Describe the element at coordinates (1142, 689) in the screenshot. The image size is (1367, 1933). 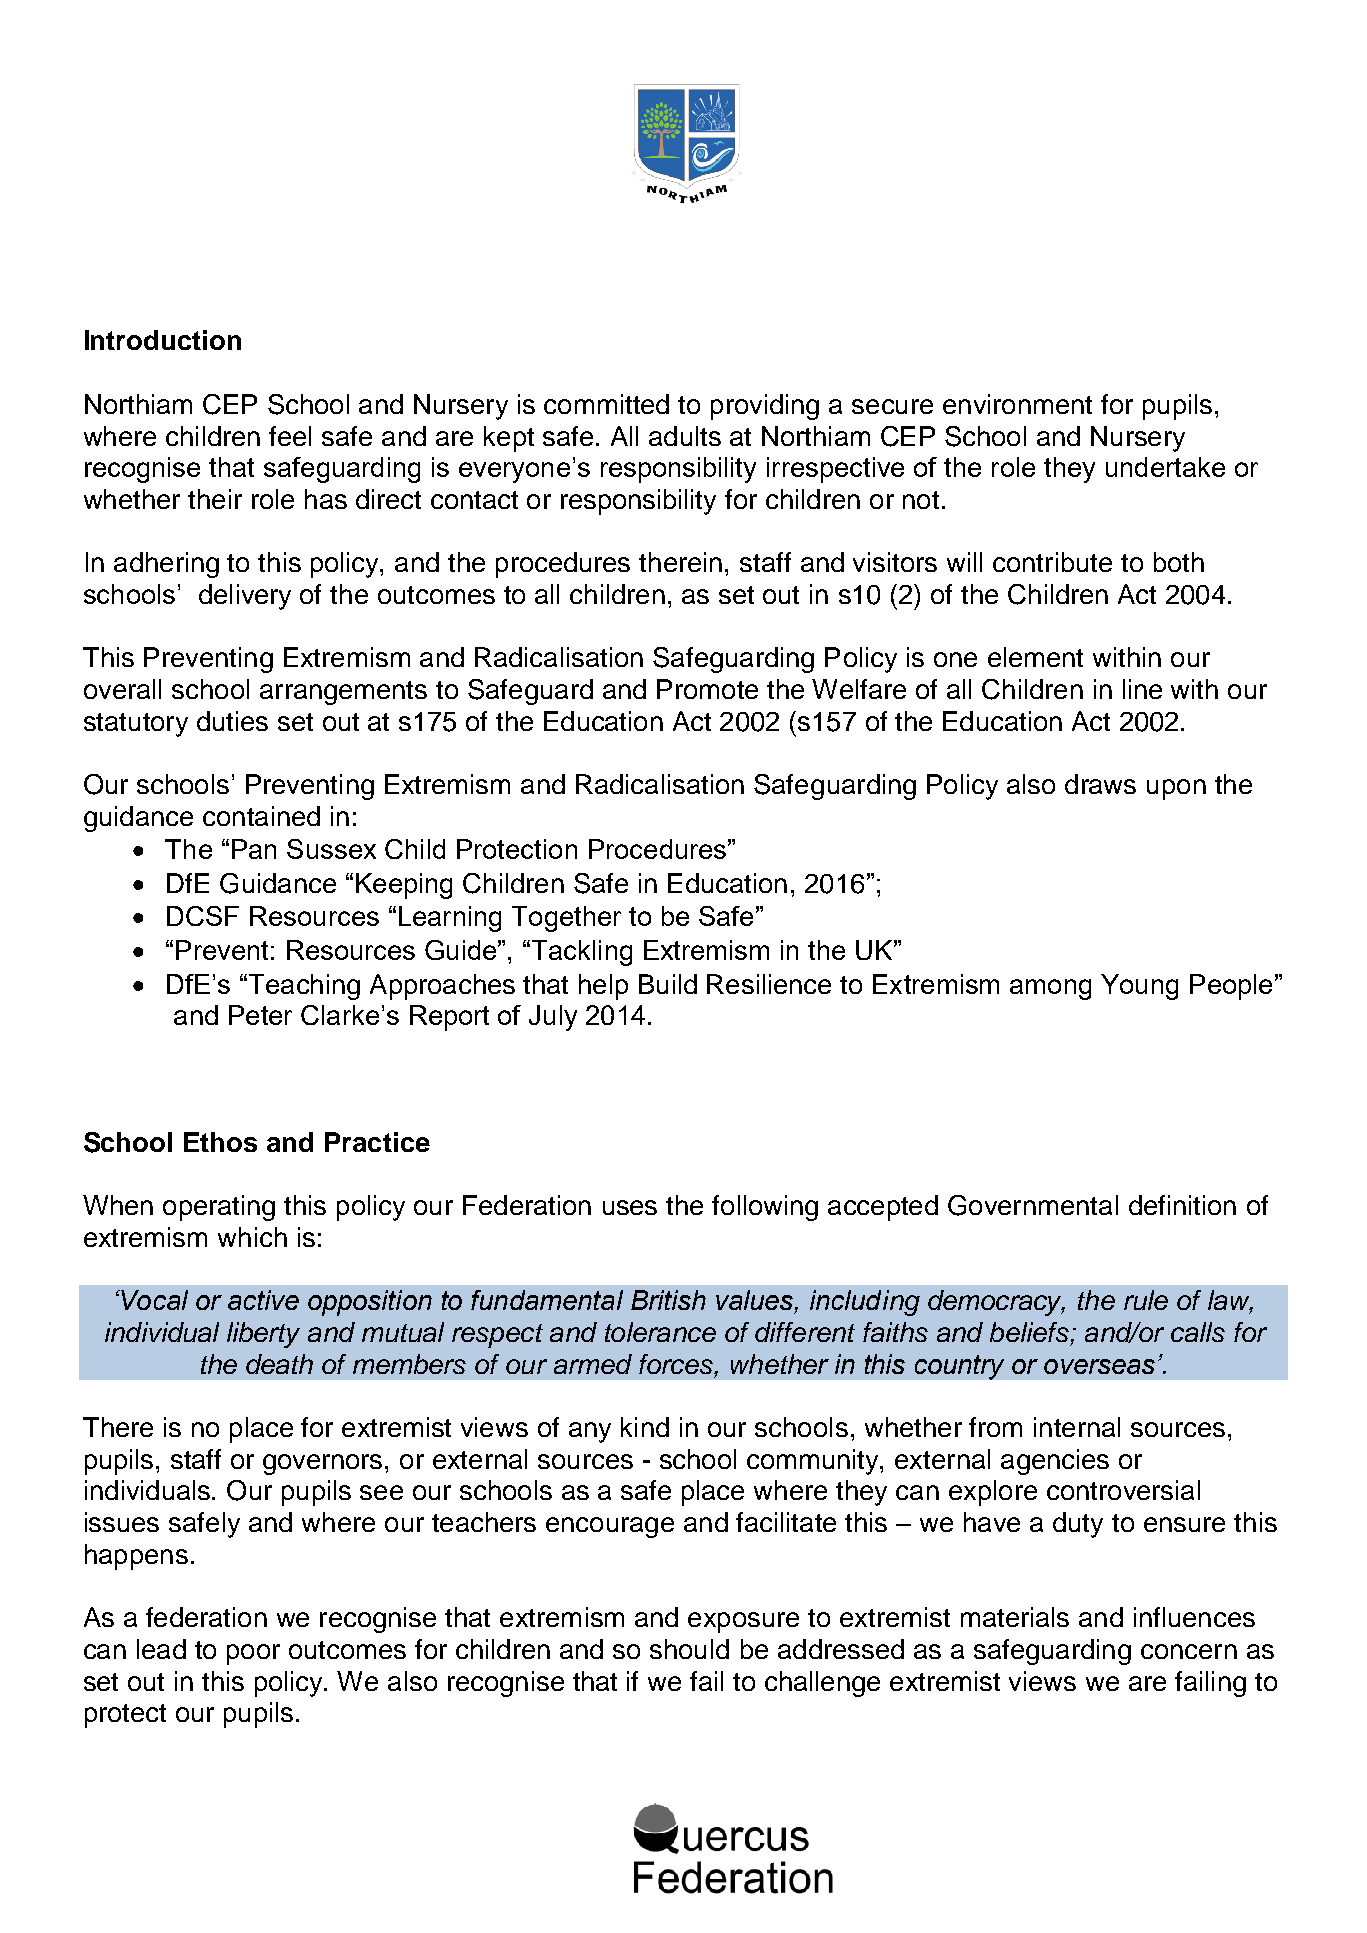
I see `line` at that location.
